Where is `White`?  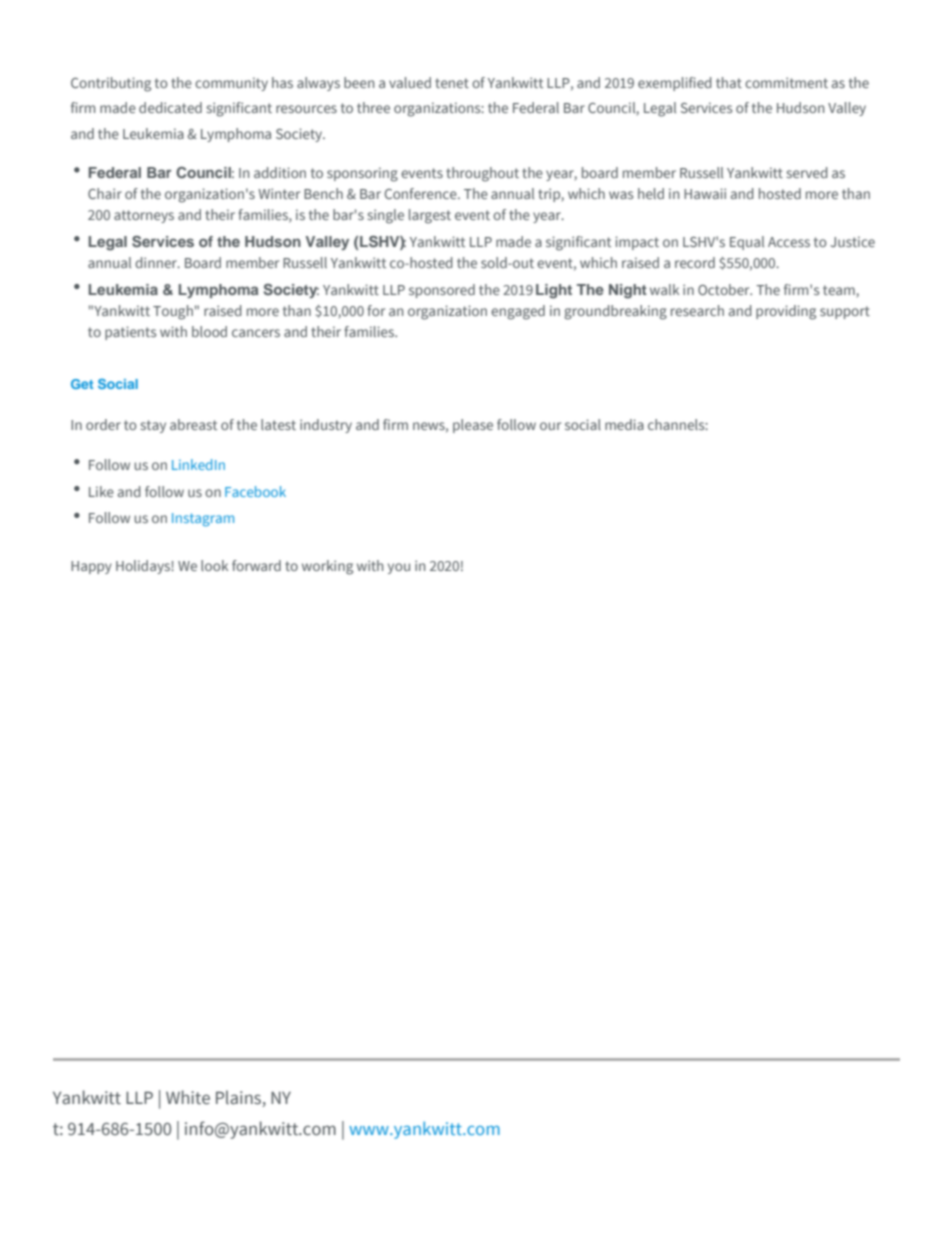 White is located at coordinates (188, 1097).
